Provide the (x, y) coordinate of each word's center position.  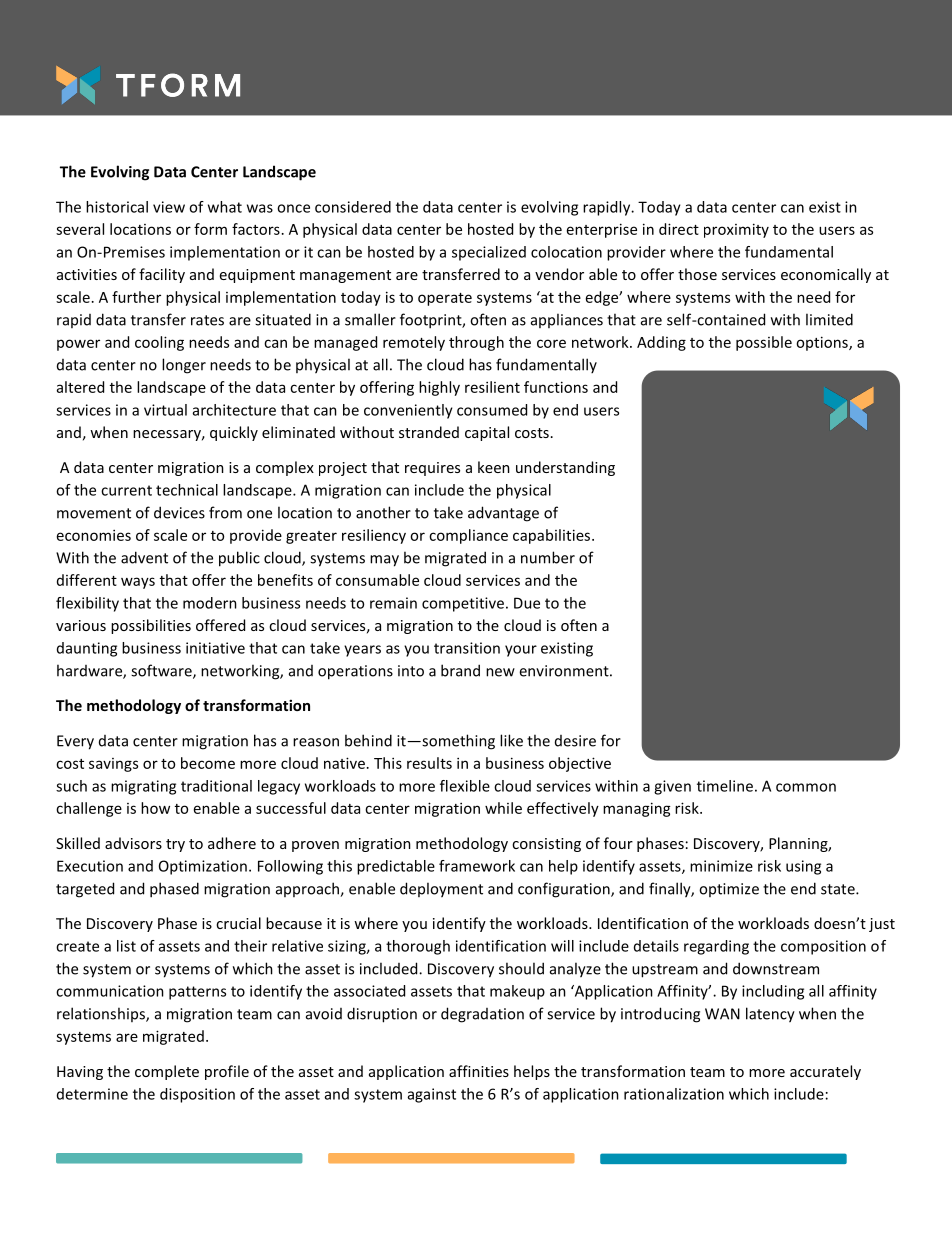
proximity (736, 230)
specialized (489, 253)
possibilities (151, 626)
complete (167, 1072)
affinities (479, 1071)
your (521, 651)
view (169, 207)
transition (467, 648)
